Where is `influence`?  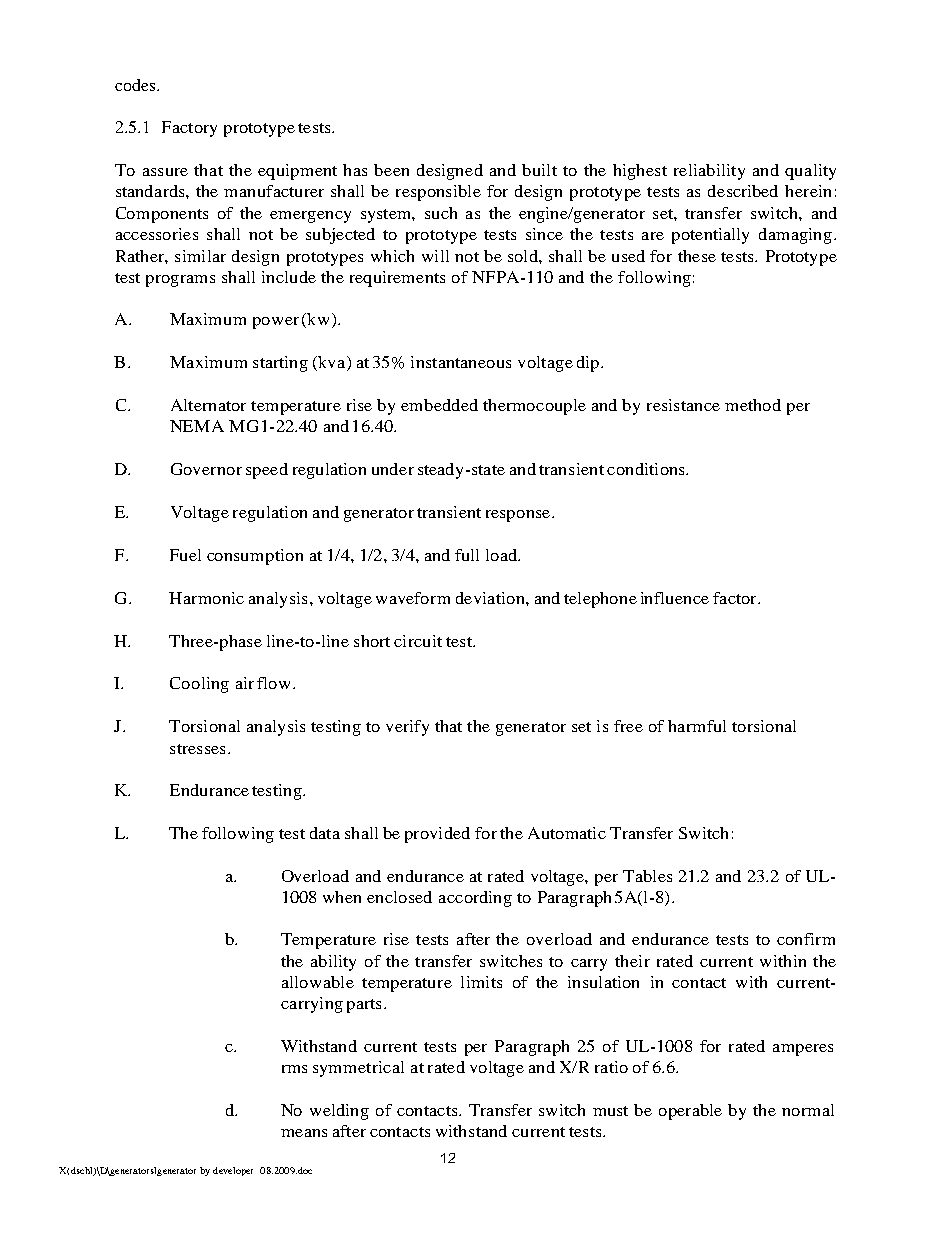 influence is located at coordinates (675, 598).
